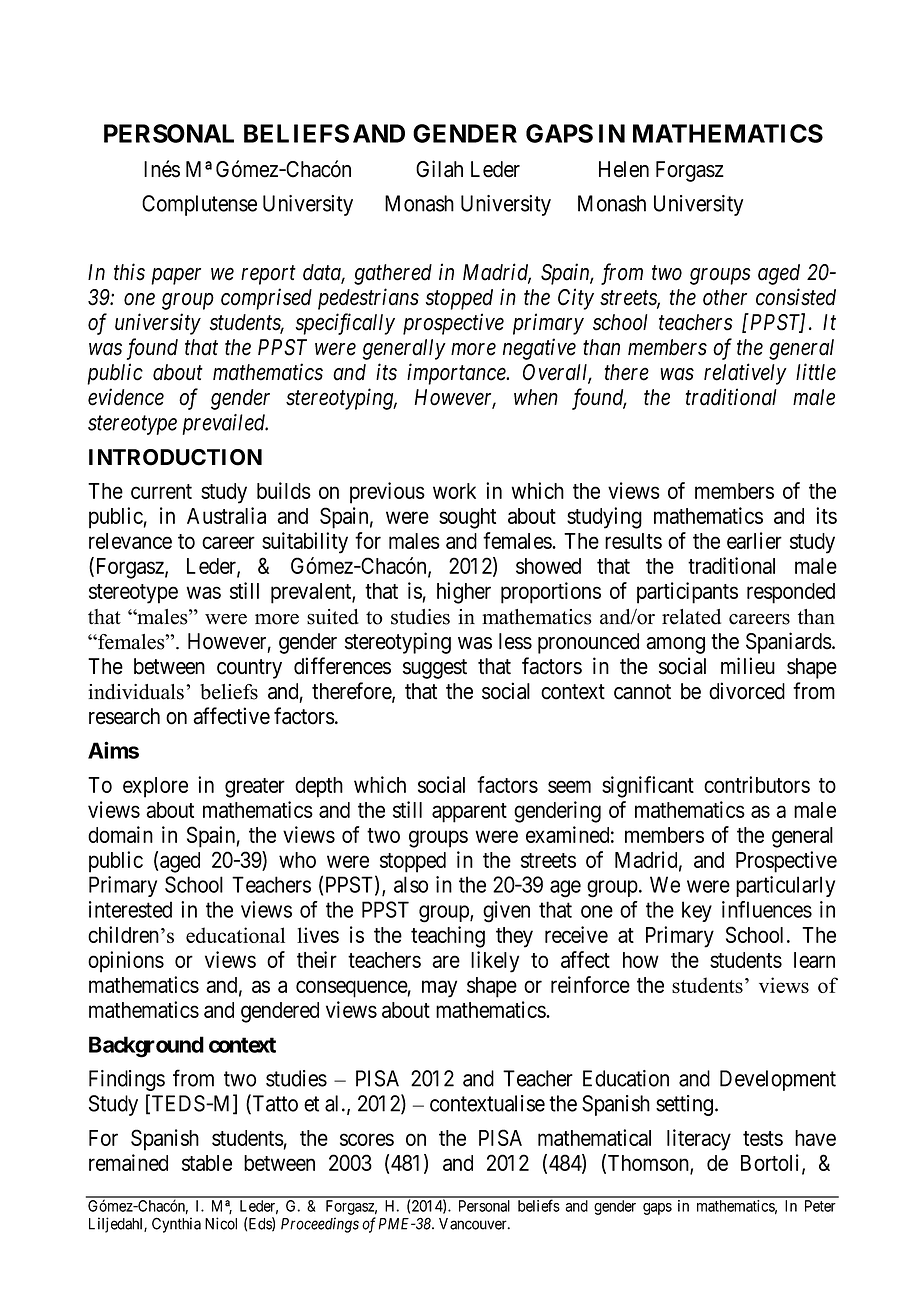 This page has width=924, height=1308. Describe the element at coordinates (763, 1138) in the page. I see `tests` at that location.
